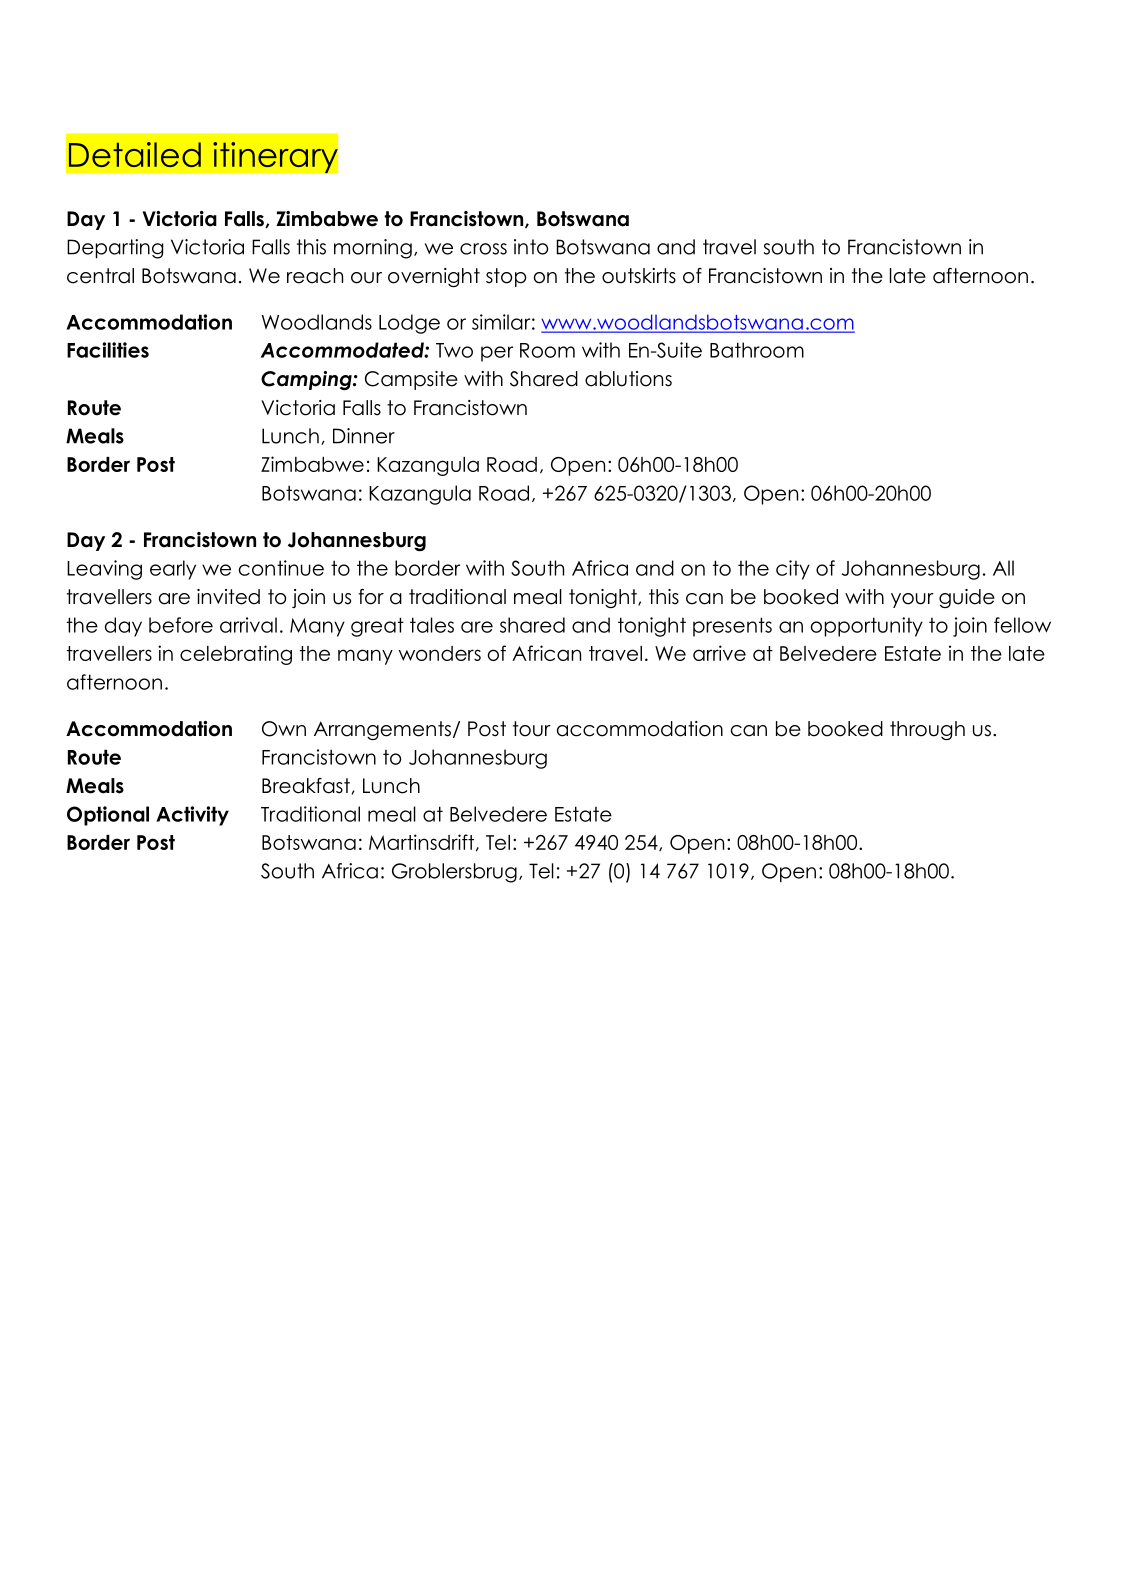 The image size is (1121, 1586). What do you see at coordinates (432, 625) in the screenshot?
I see `tales` at bounding box center [432, 625].
